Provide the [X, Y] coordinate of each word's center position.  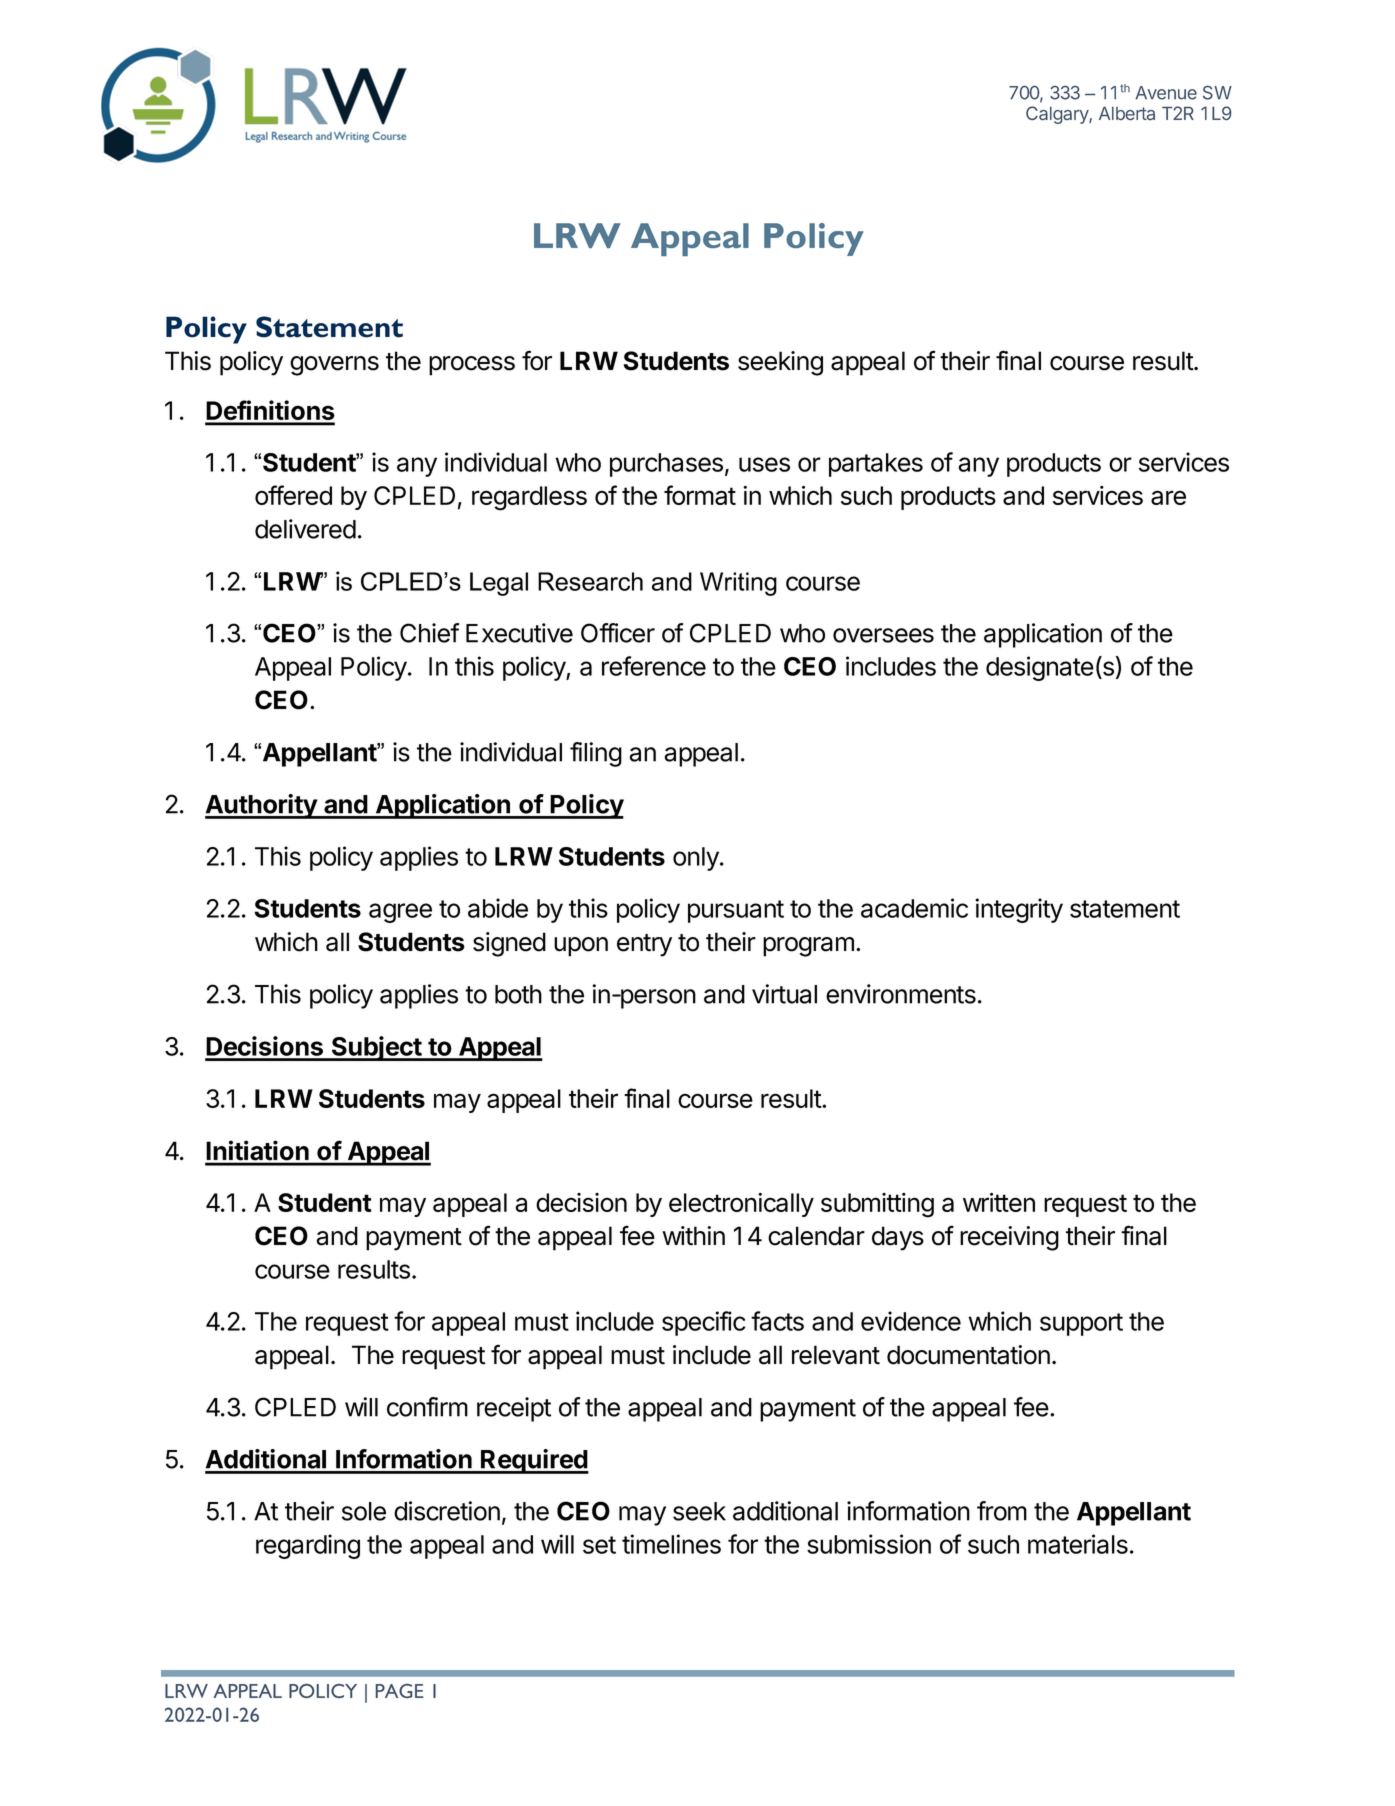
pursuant [736, 911]
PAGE [399, 1691]
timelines [671, 1544]
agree [400, 913]
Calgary [1058, 115]
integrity [1019, 910]
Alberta [1127, 113]
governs [334, 366]
